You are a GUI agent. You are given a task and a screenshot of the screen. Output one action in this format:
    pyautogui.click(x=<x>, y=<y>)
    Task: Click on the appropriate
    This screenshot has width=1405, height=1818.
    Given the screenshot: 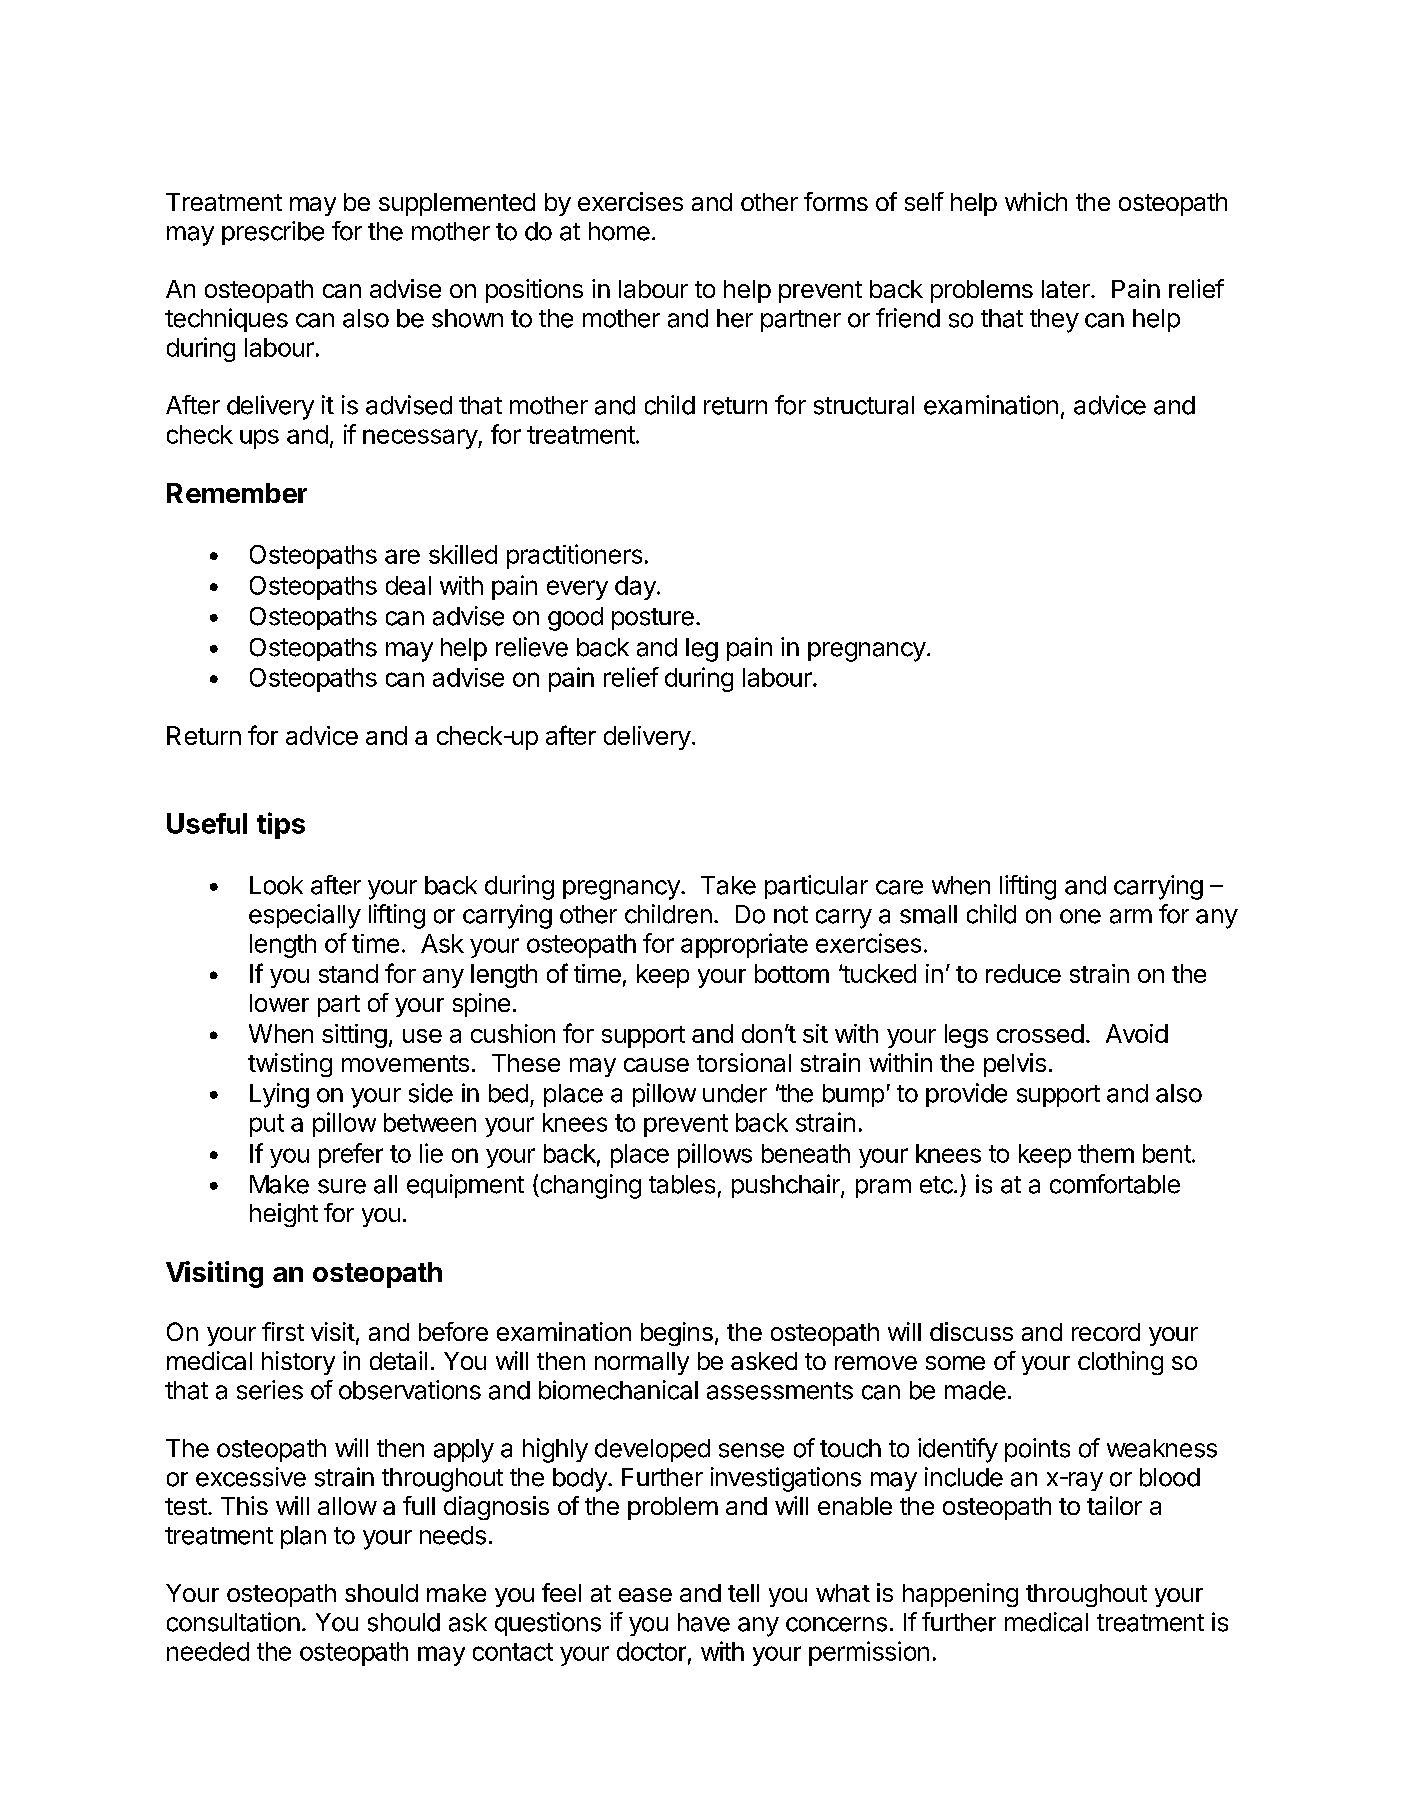 What is the action you would take?
    pyautogui.click(x=744, y=945)
